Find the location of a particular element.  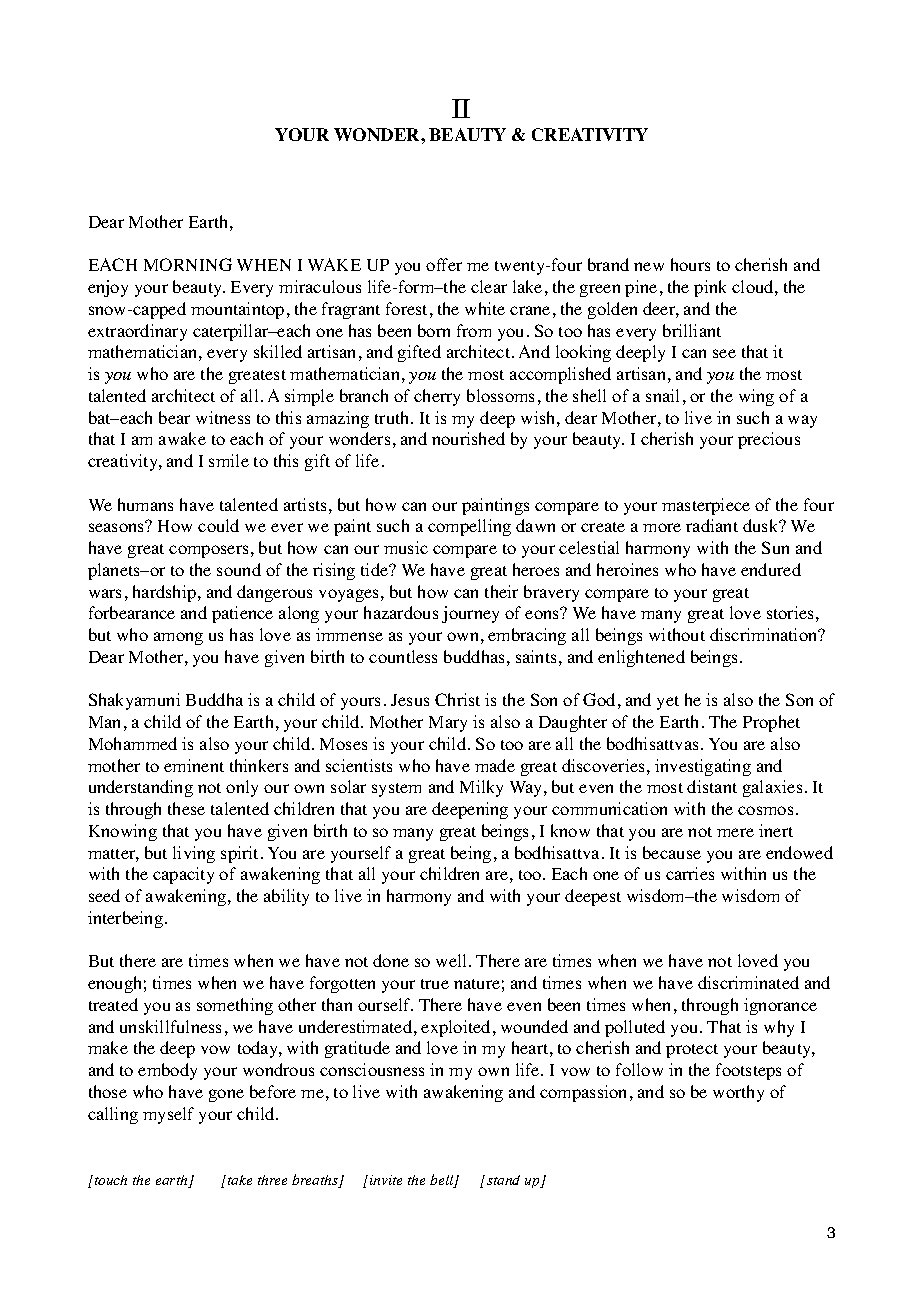

discriminated is located at coordinates (748, 982).
